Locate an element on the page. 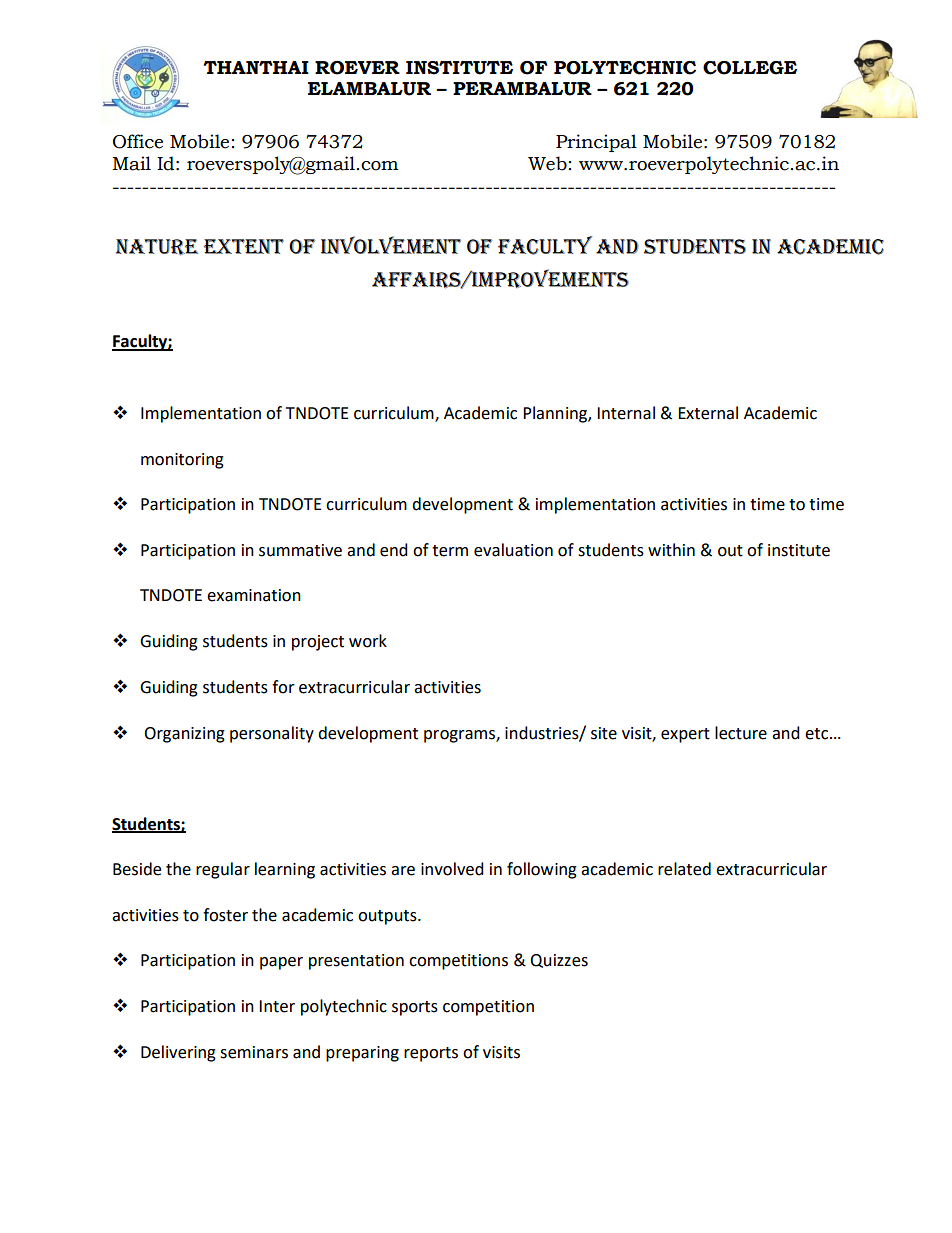 Image resolution: width=952 pixels, height=1233 pixels. reports is located at coordinates (431, 1054).
